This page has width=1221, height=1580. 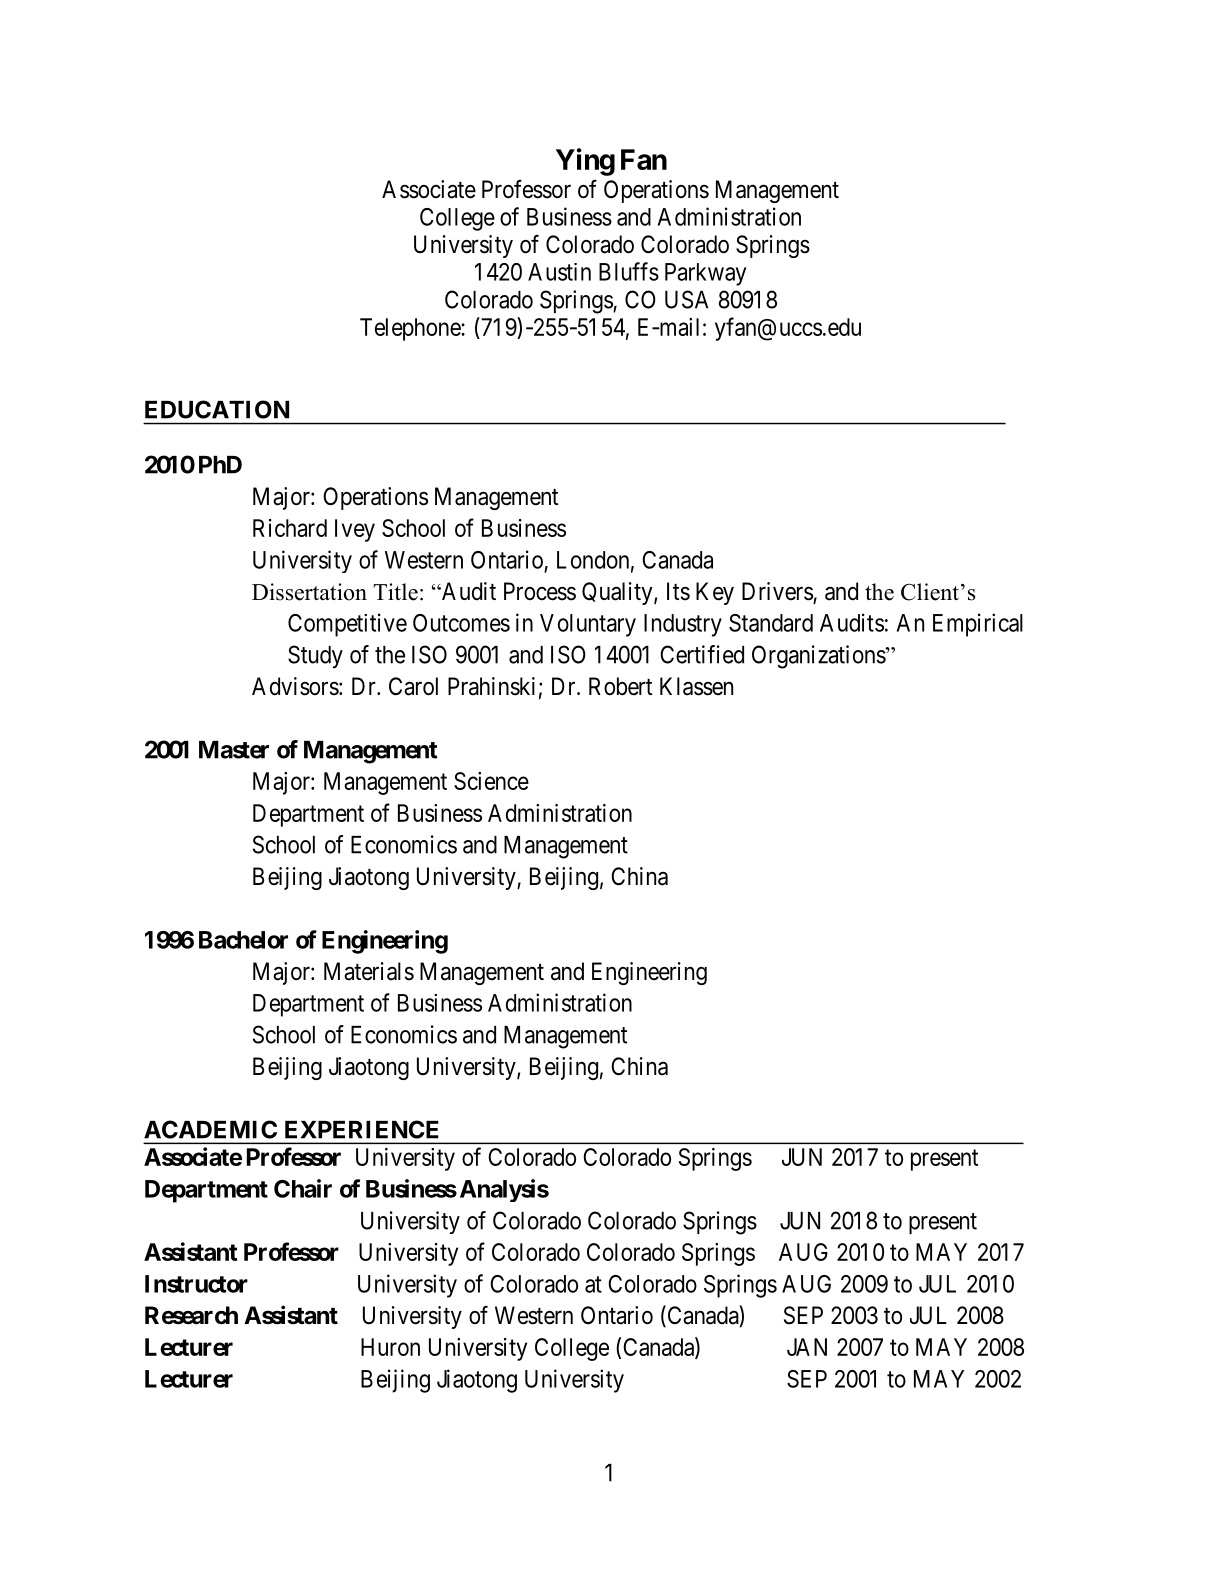 What do you see at coordinates (777, 591) in the page?
I see `Drivers` at bounding box center [777, 591].
